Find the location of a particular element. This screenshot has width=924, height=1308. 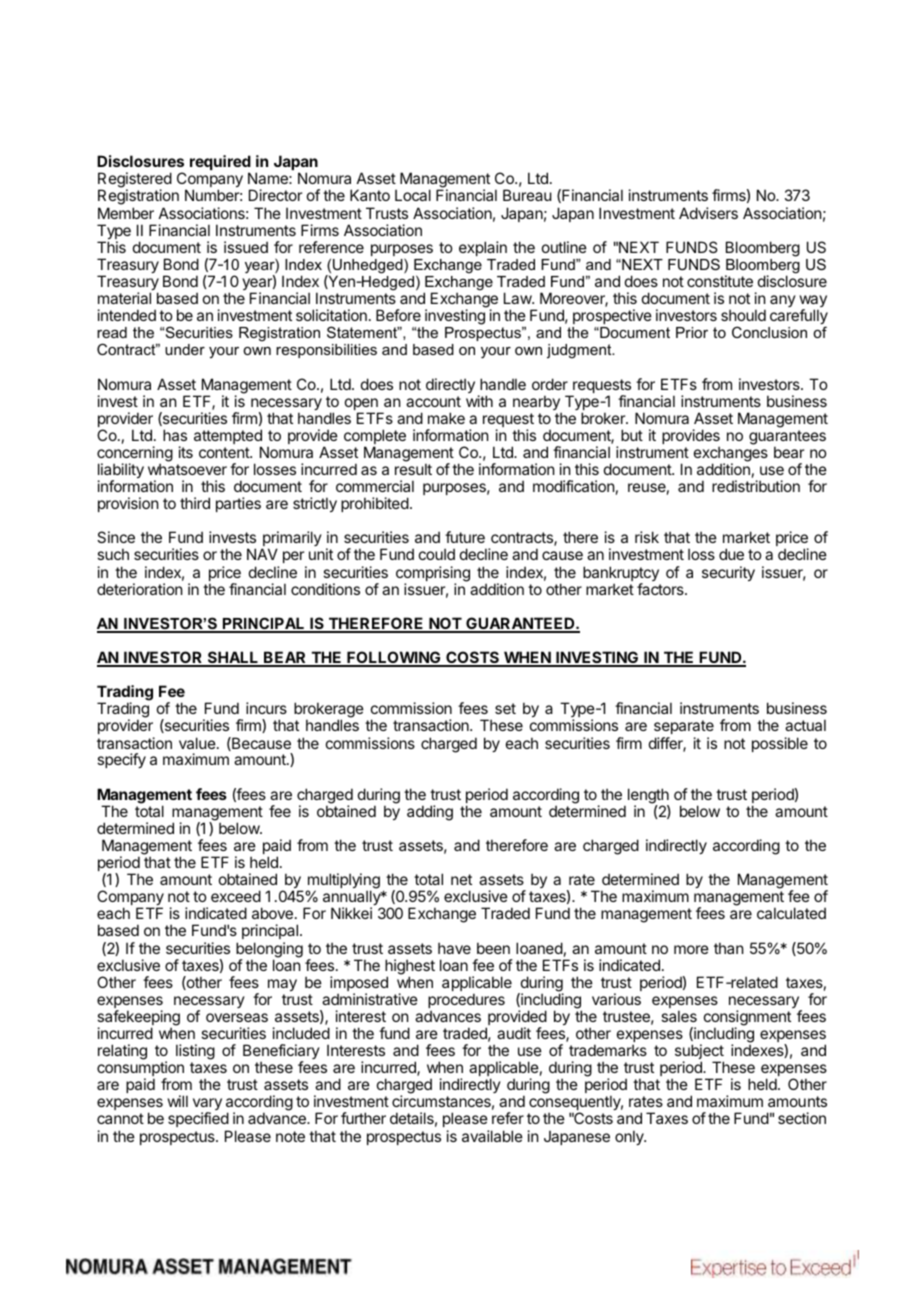

under is located at coordinates (185, 349).
